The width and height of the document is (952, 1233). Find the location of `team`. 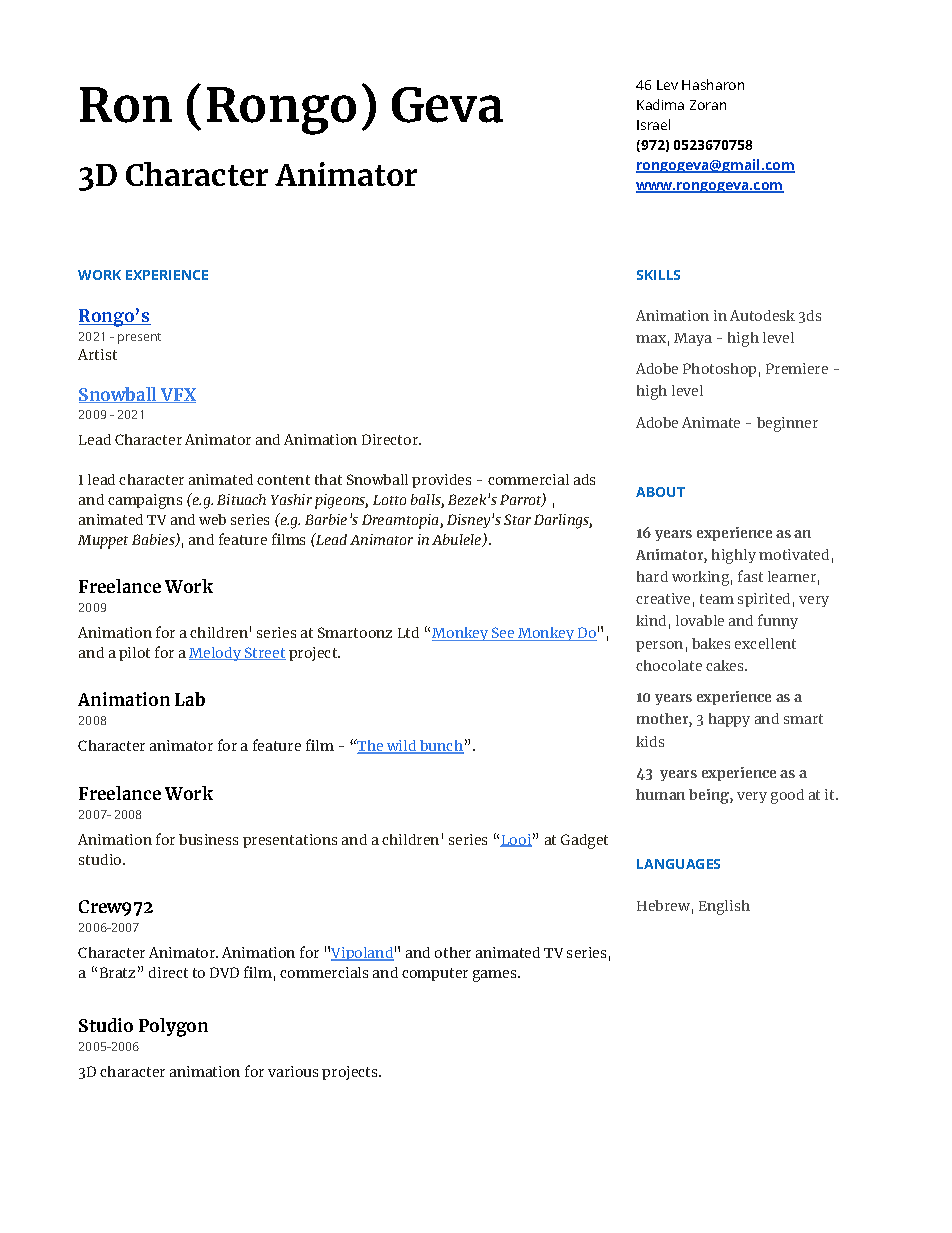

team is located at coordinates (717, 599).
